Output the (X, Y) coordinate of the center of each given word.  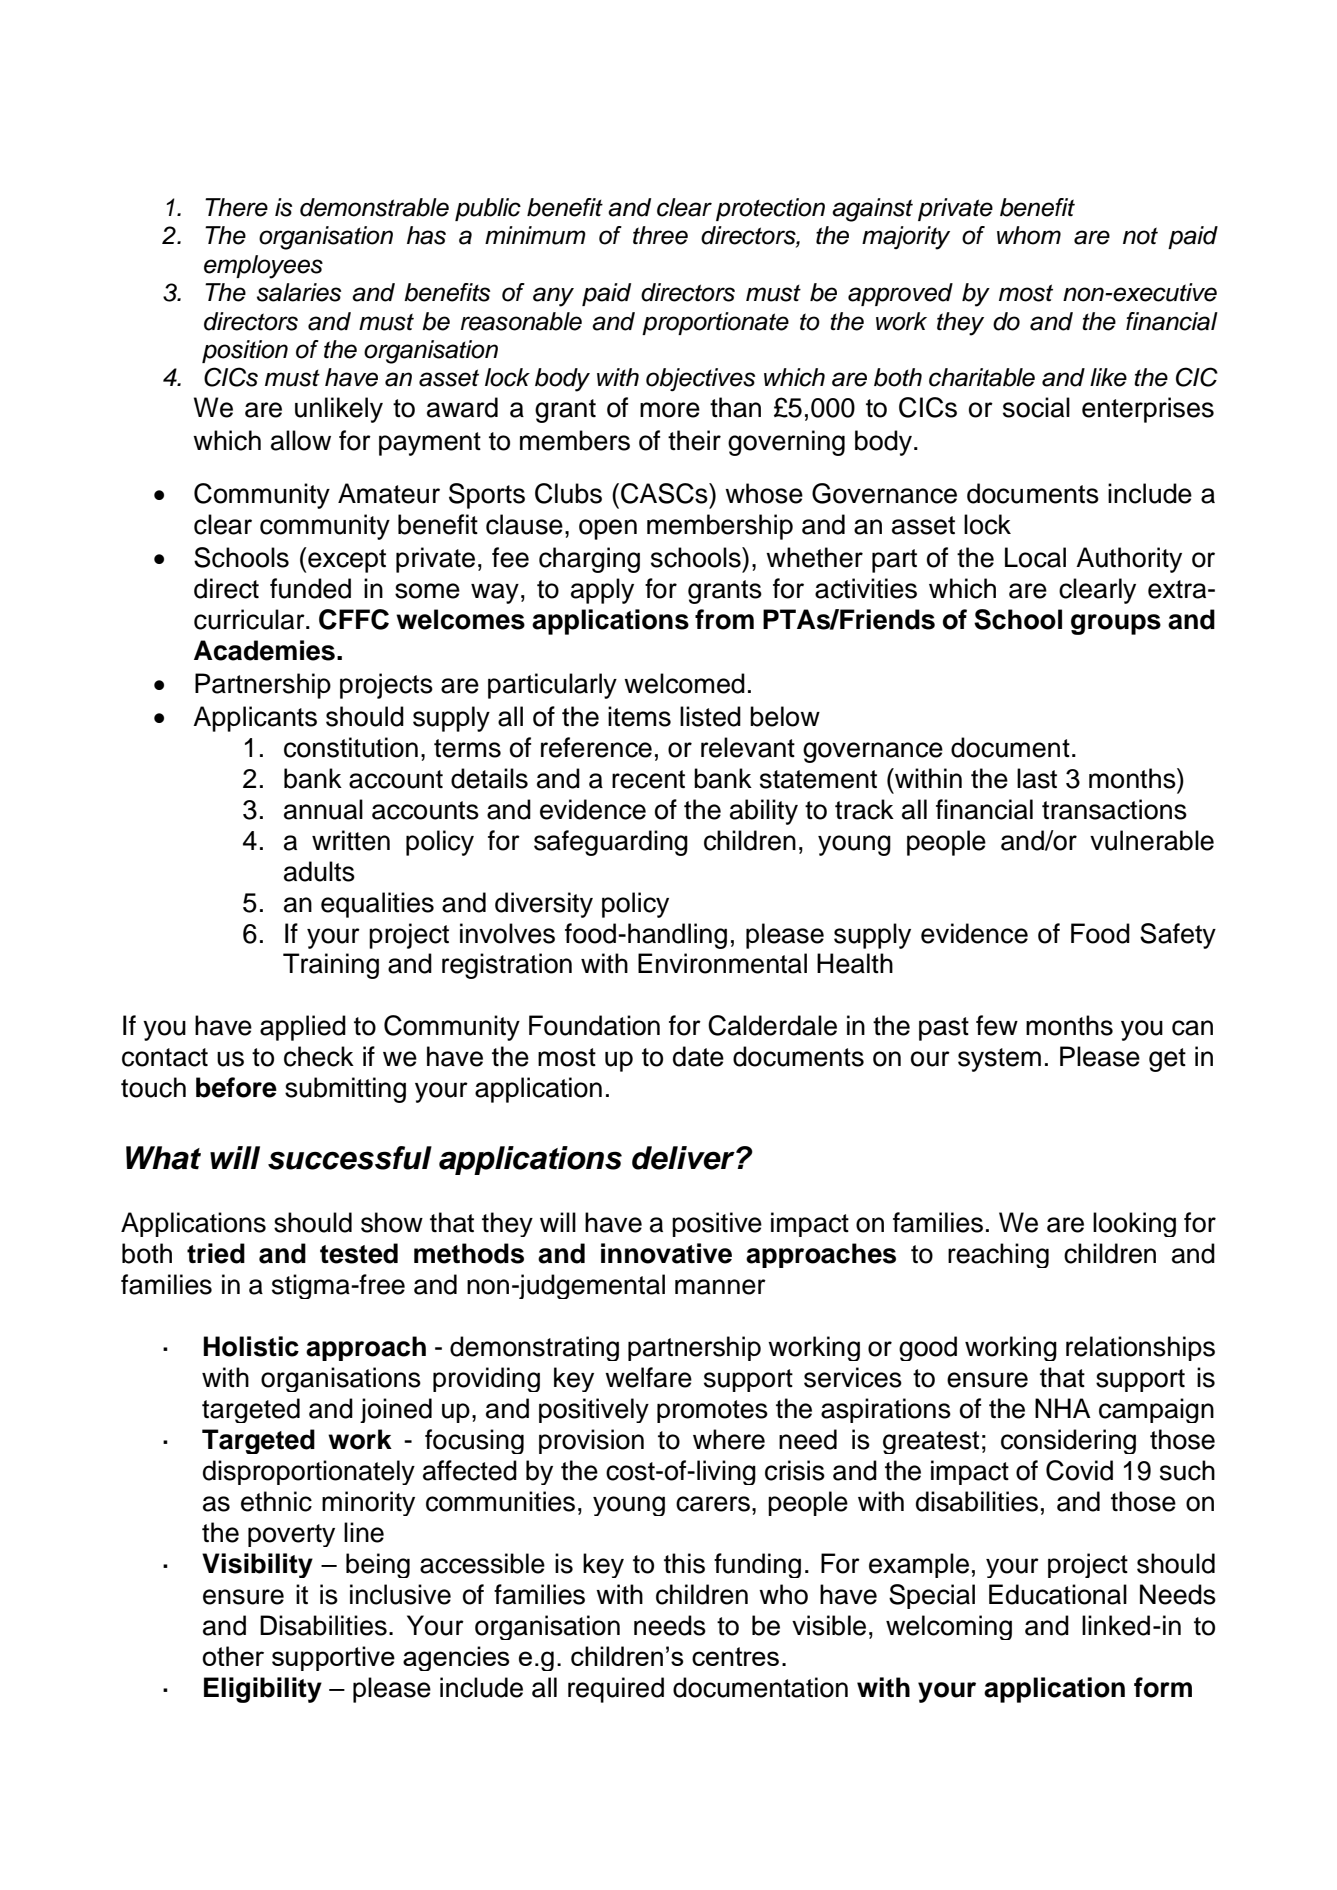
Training (331, 966)
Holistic (251, 1346)
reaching (998, 1255)
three (660, 235)
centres (735, 1656)
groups (1116, 624)
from (724, 619)
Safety (1178, 936)
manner (720, 1287)
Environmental (722, 963)
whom (1029, 235)
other (233, 1656)
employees (263, 267)
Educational (1058, 1594)
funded (310, 588)
